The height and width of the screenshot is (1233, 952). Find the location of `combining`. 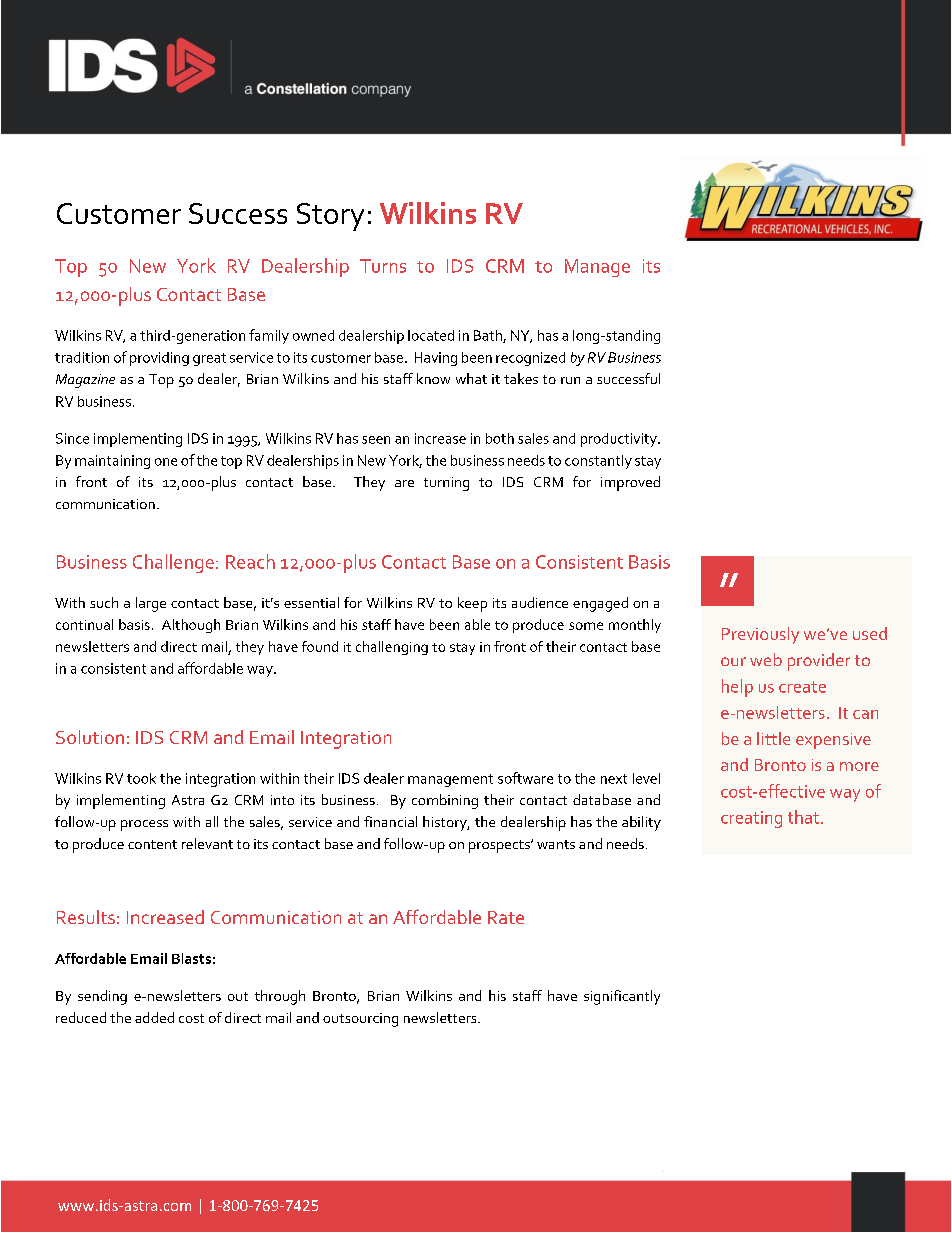

combining is located at coordinates (445, 801).
